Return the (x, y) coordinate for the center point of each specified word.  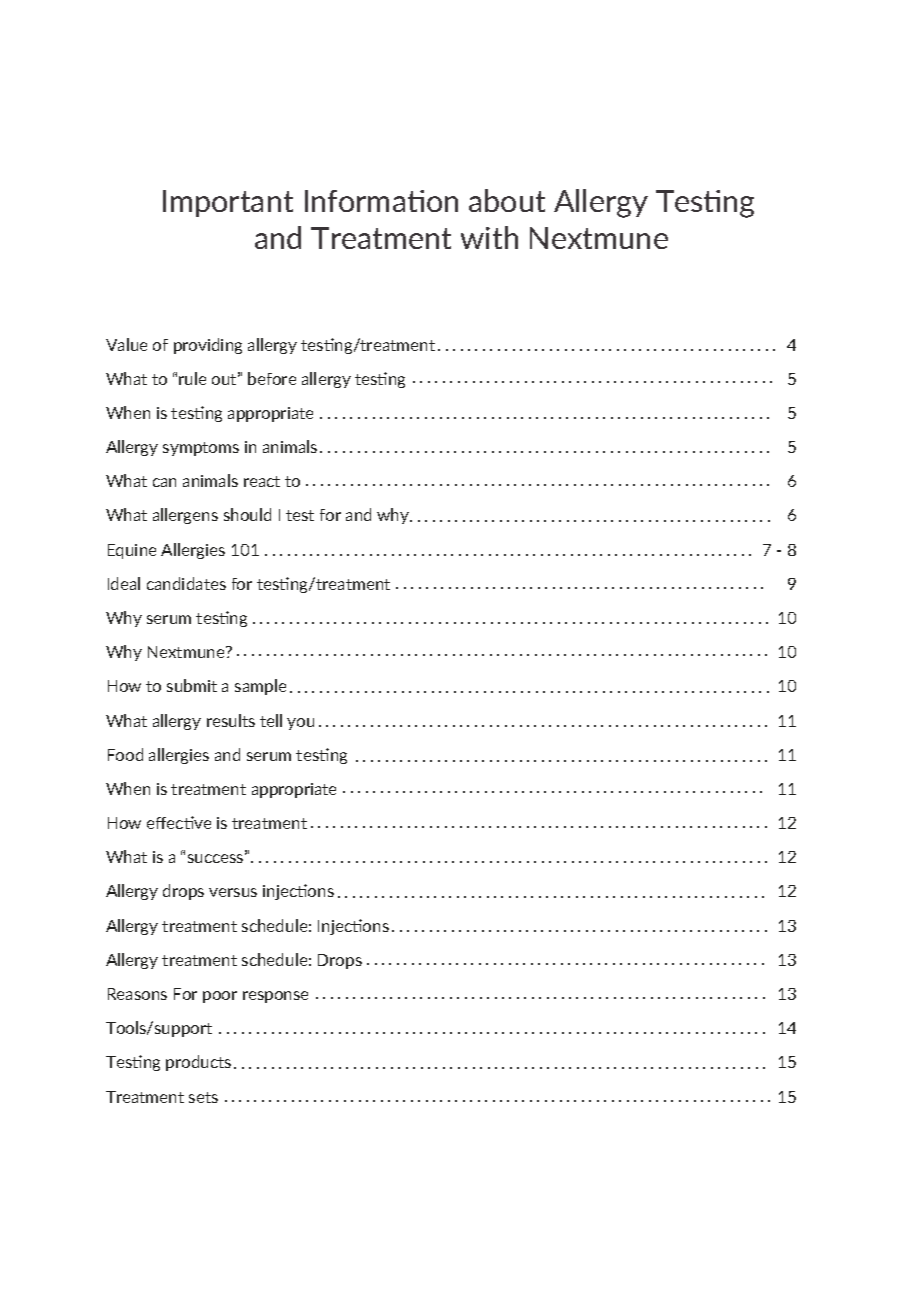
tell (271, 720)
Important (228, 203)
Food (125, 754)
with (489, 237)
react (262, 481)
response (275, 997)
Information (381, 201)
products (198, 1063)
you (300, 724)
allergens (185, 516)
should (247, 514)
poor (220, 997)
